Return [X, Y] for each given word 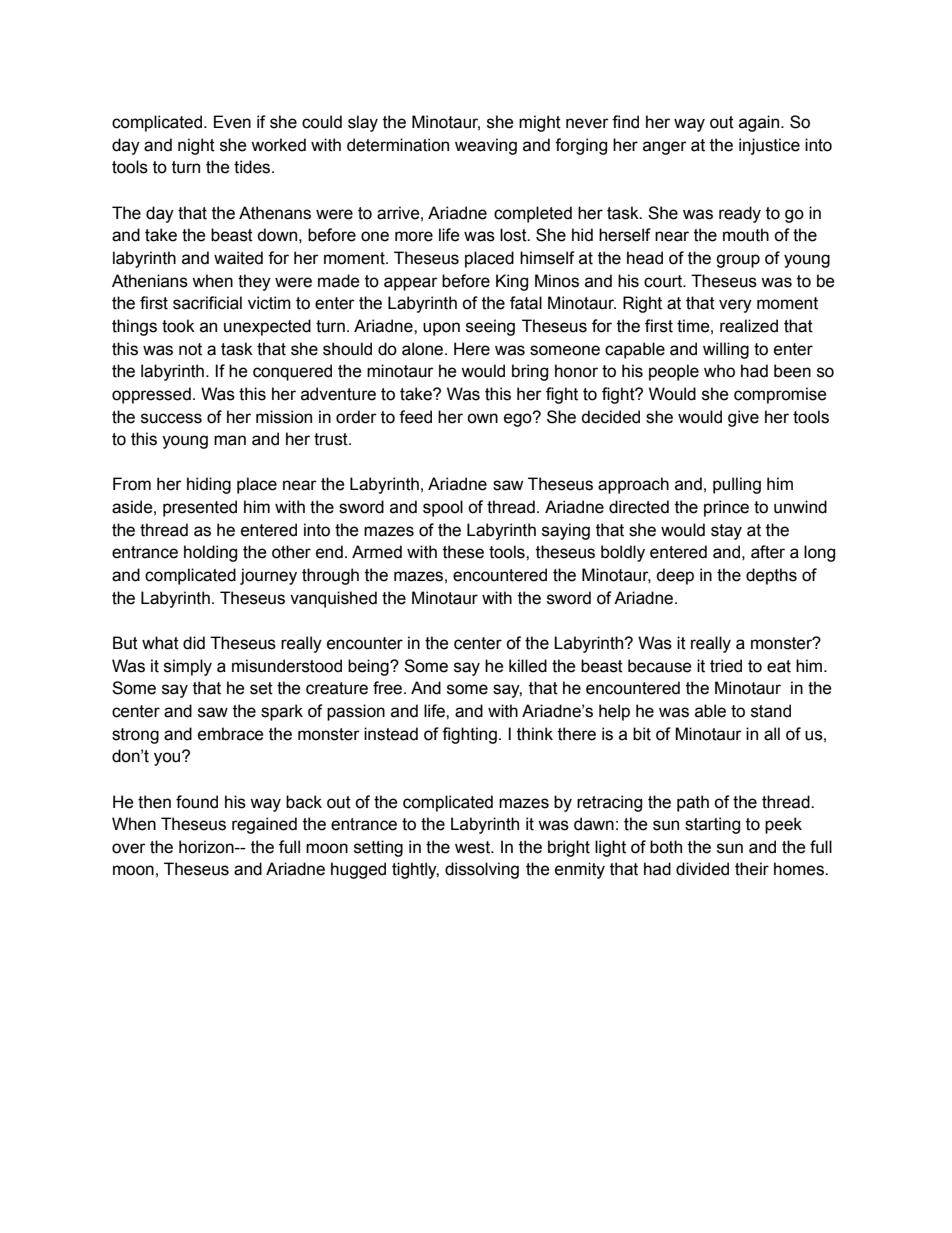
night [196, 146]
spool [443, 508]
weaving [486, 146]
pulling [737, 485]
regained [264, 825]
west [474, 847]
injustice [769, 146]
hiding [209, 485]
